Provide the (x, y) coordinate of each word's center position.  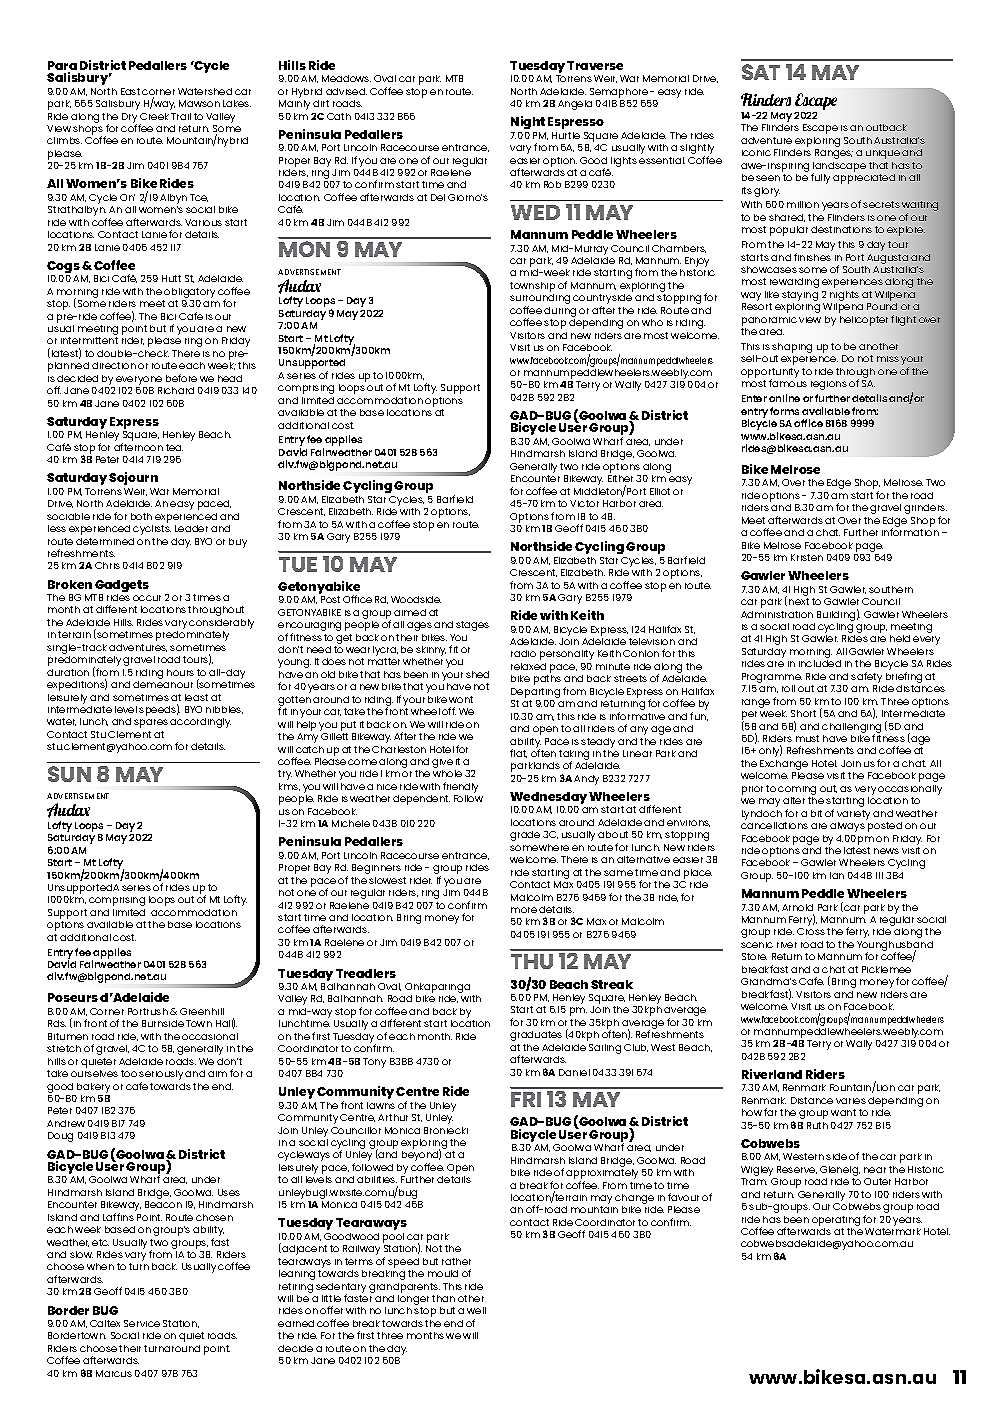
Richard (176, 390)
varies (851, 1101)
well (476, 1310)
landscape (839, 168)
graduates (536, 1036)
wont (461, 699)
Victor (584, 503)
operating (836, 1221)
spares (151, 723)
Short (803, 713)
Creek (154, 116)
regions (829, 385)
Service (142, 1323)
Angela (575, 105)
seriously (161, 1076)
